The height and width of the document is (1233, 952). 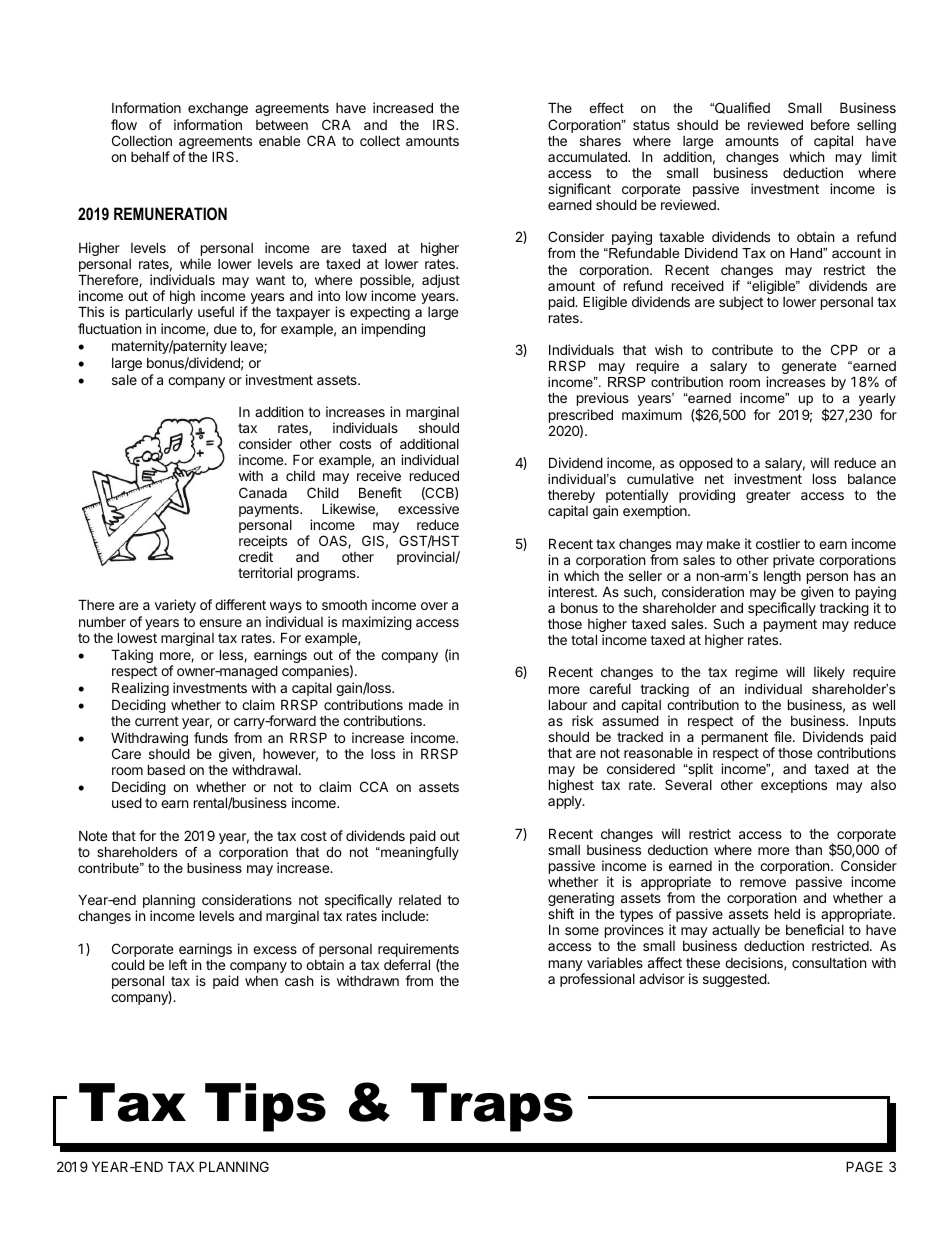 What do you see at coordinates (150, 156) in the document?
I see `behalf` at bounding box center [150, 156].
